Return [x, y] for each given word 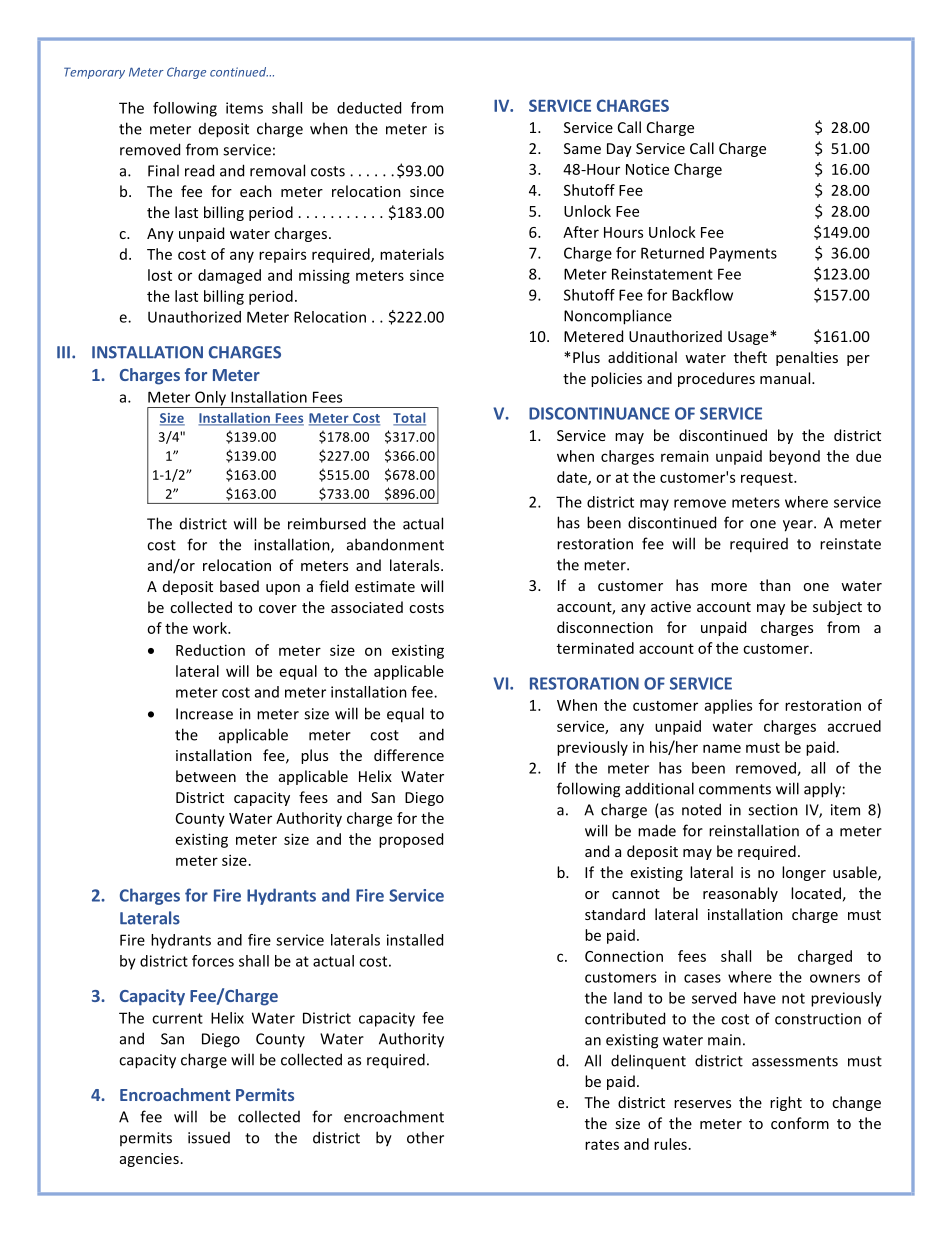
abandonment [395, 544]
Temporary [94, 73]
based [239, 586]
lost [160, 275]
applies [728, 706]
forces [213, 961]
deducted [369, 108]
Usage [749, 338]
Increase [204, 714]
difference [409, 755]
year [799, 526]
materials [412, 254]
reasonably [740, 894]
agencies [149, 1160]
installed [415, 940]
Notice [647, 169]
